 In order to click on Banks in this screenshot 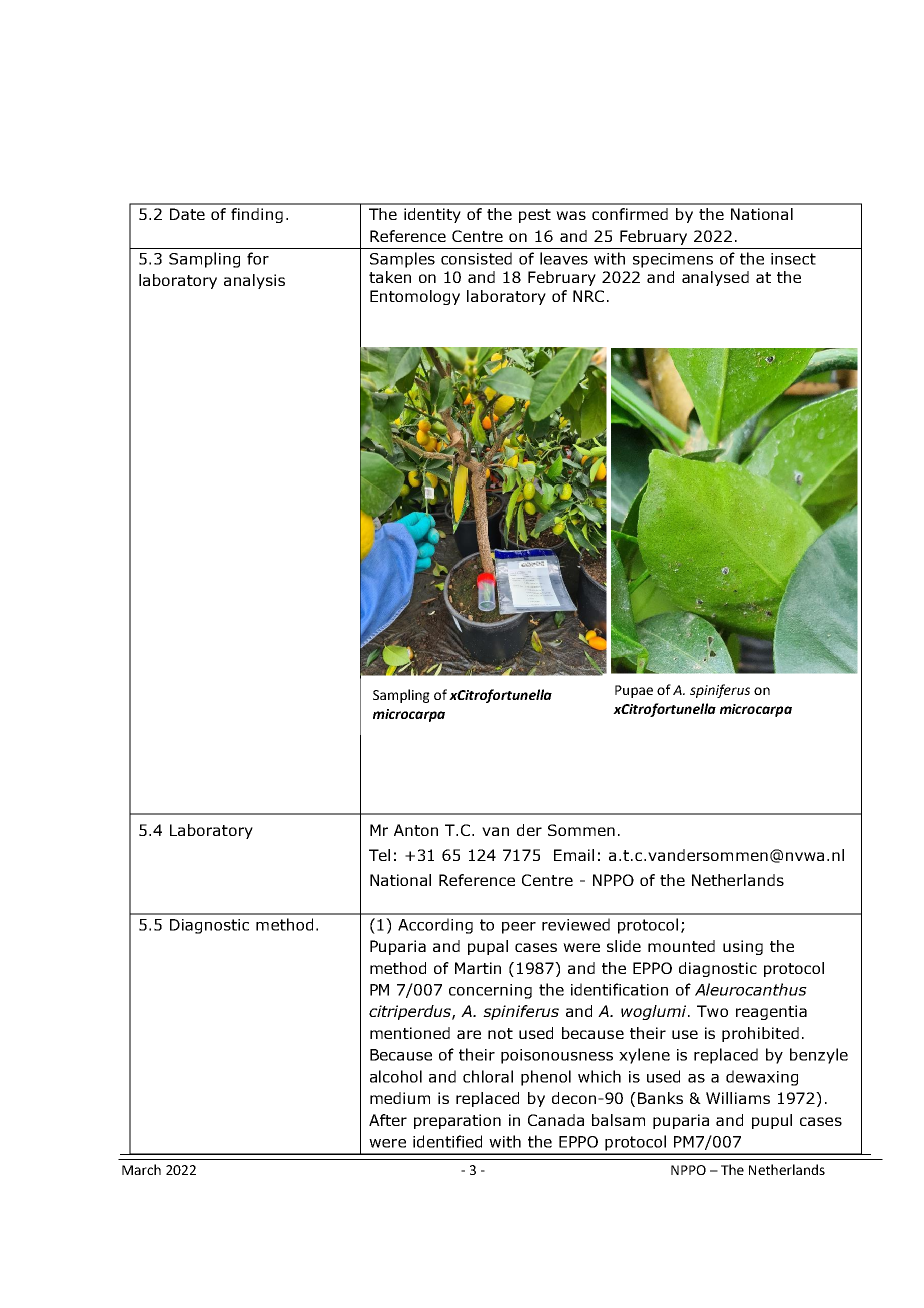, I will do `click(660, 1098)`.
